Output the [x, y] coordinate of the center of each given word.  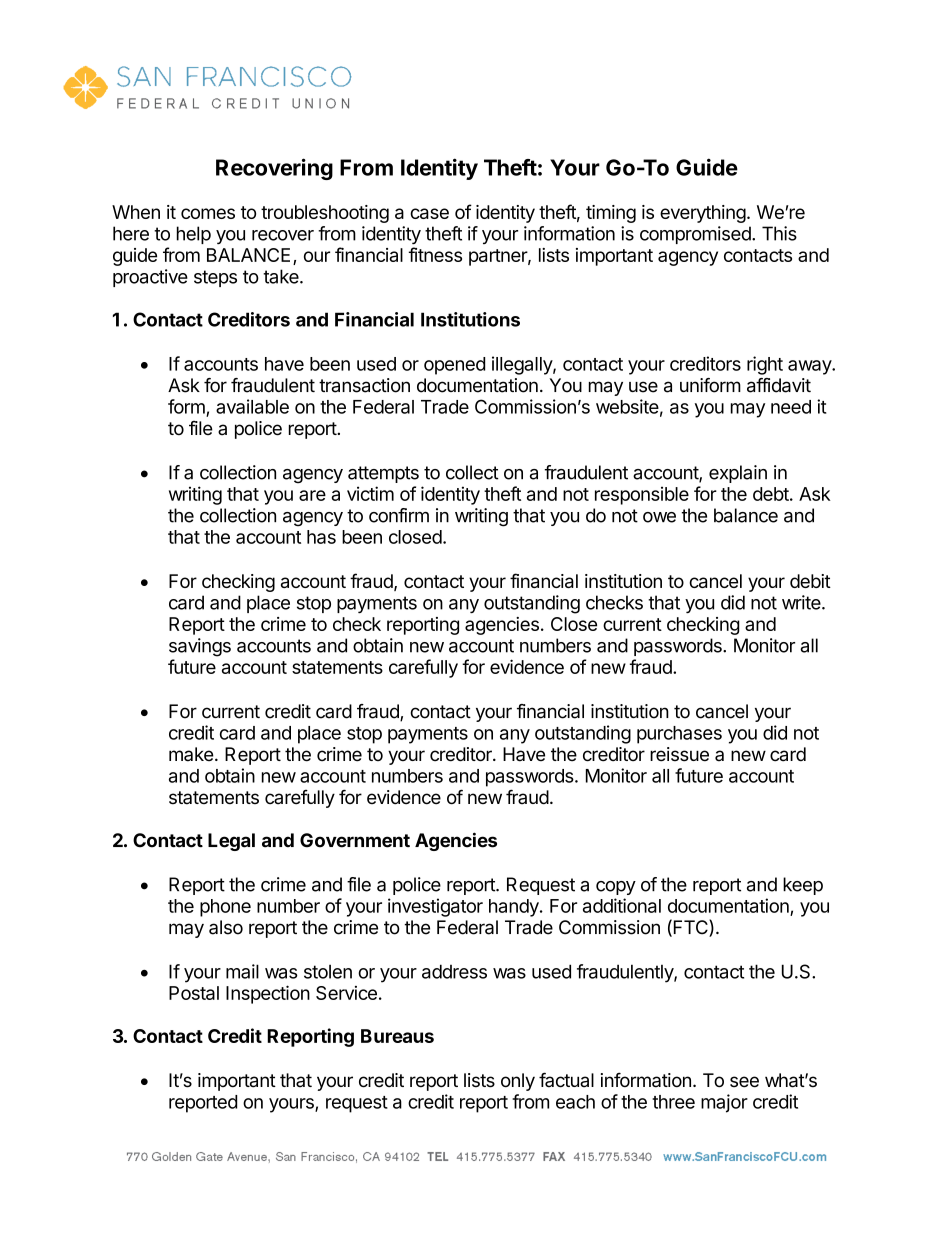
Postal [194, 993]
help [194, 235]
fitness [435, 254]
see [744, 1082]
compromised [696, 235]
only [518, 1082]
